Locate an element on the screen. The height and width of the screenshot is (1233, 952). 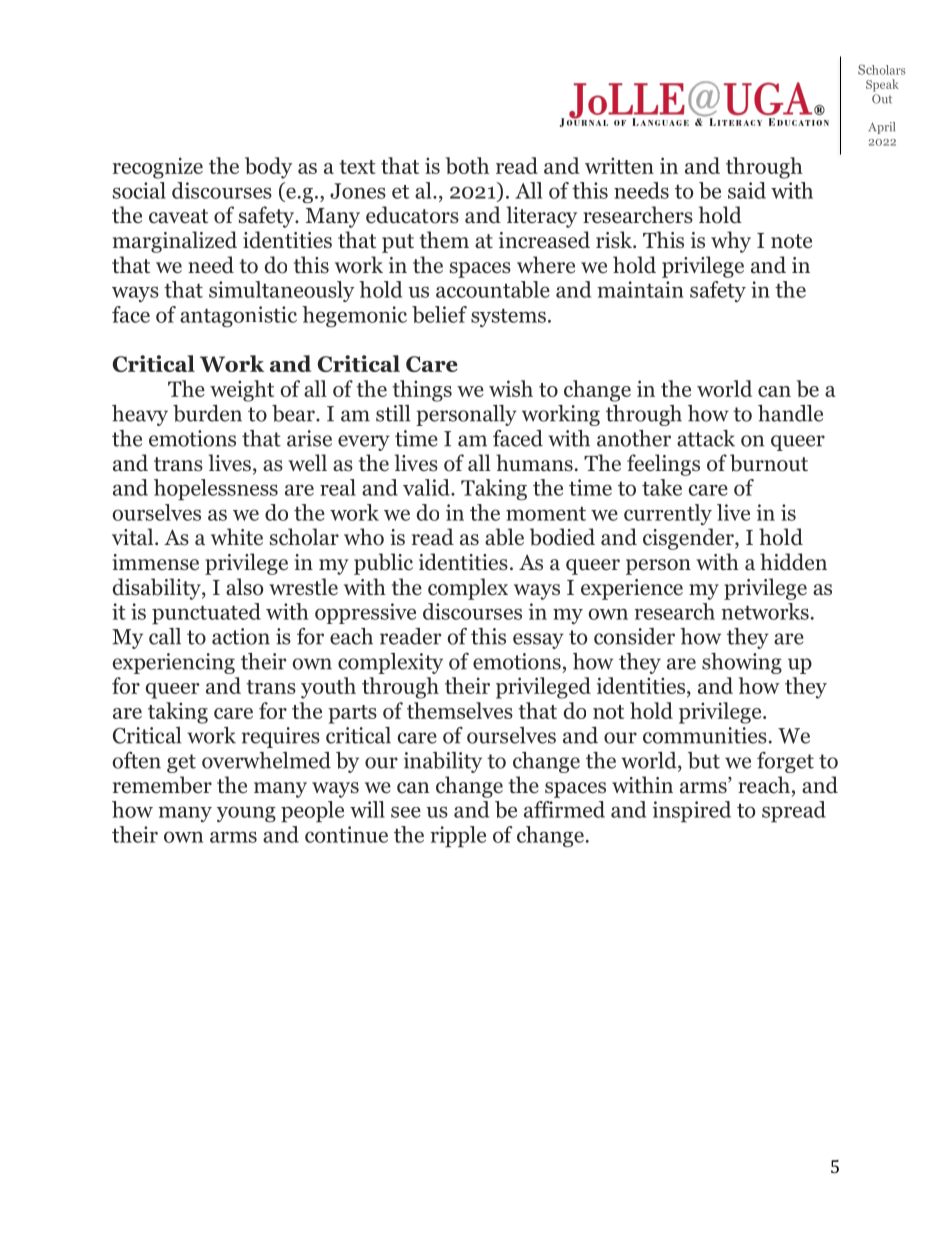
young is located at coordinates (246, 814).
